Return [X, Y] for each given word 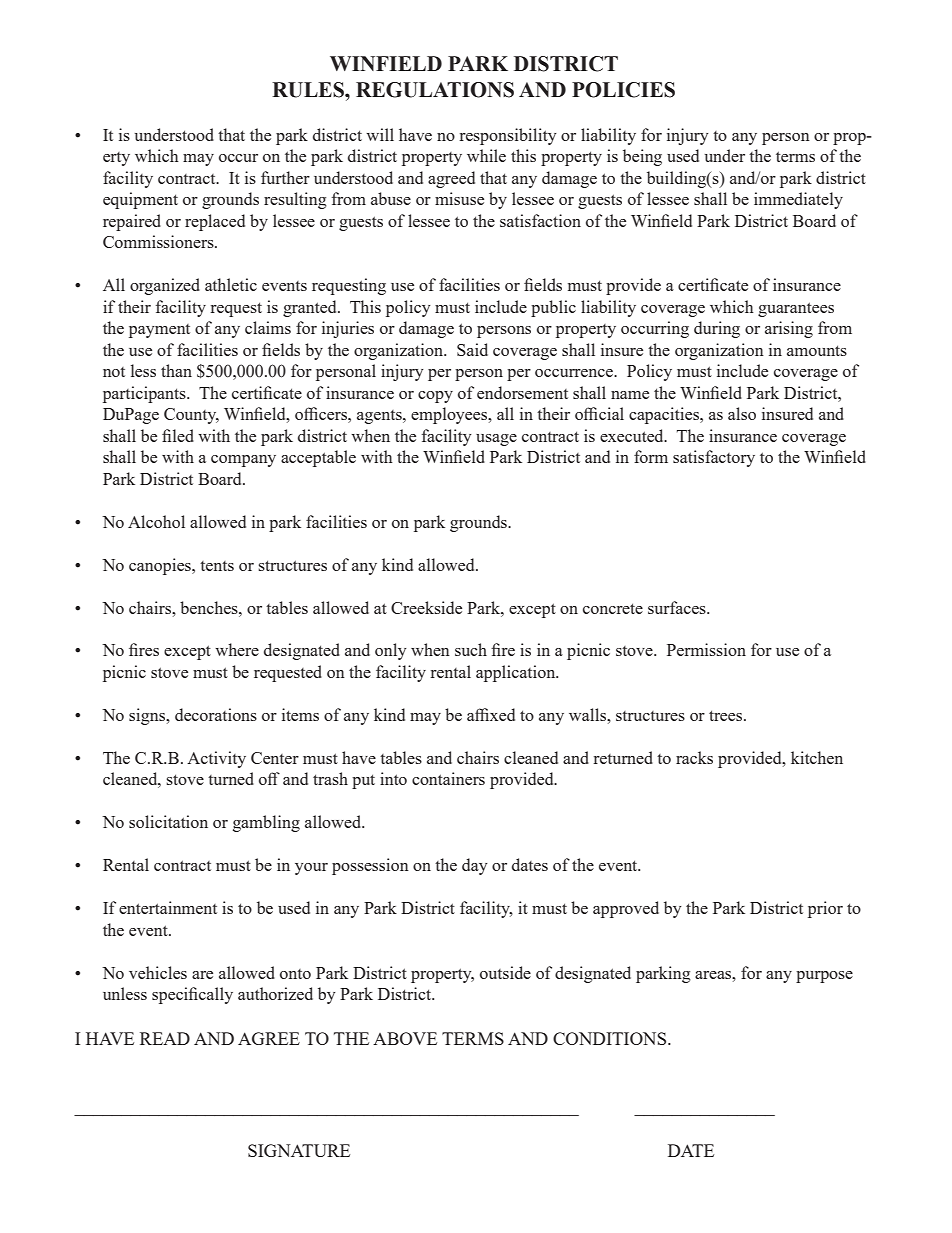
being [642, 157]
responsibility [508, 136]
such [471, 649]
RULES [309, 90]
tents [217, 566]
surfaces [678, 607]
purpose [824, 977]
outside [505, 972]
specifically [192, 995]
